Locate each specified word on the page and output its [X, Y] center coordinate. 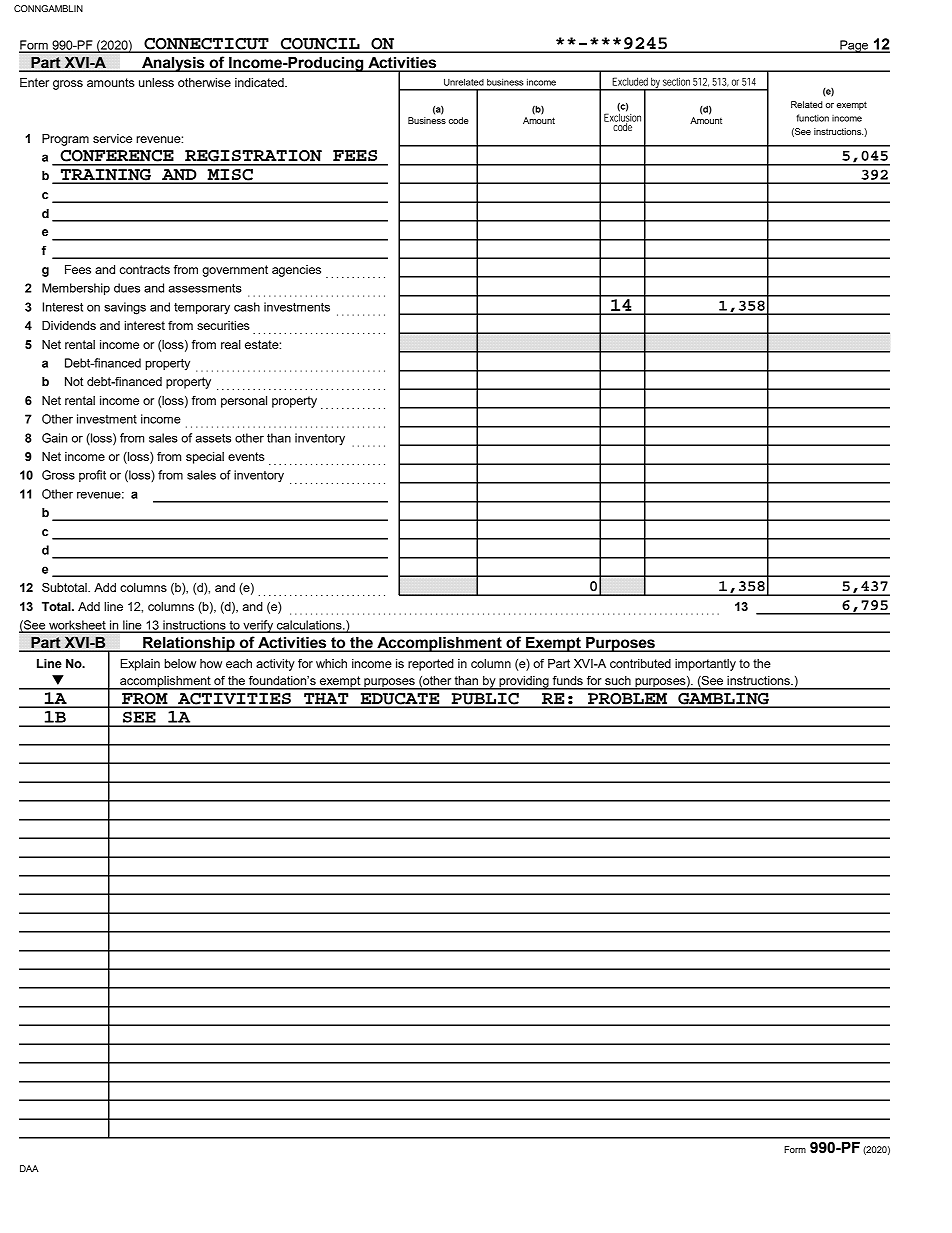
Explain [140, 665]
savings [125, 308]
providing [524, 683]
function [812, 118]
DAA [29, 1168]
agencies [296, 271]
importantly [705, 665]
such [618, 680]
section [676, 82]
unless [156, 82]
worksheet [77, 626]
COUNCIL [320, 45]
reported [431, 665]
